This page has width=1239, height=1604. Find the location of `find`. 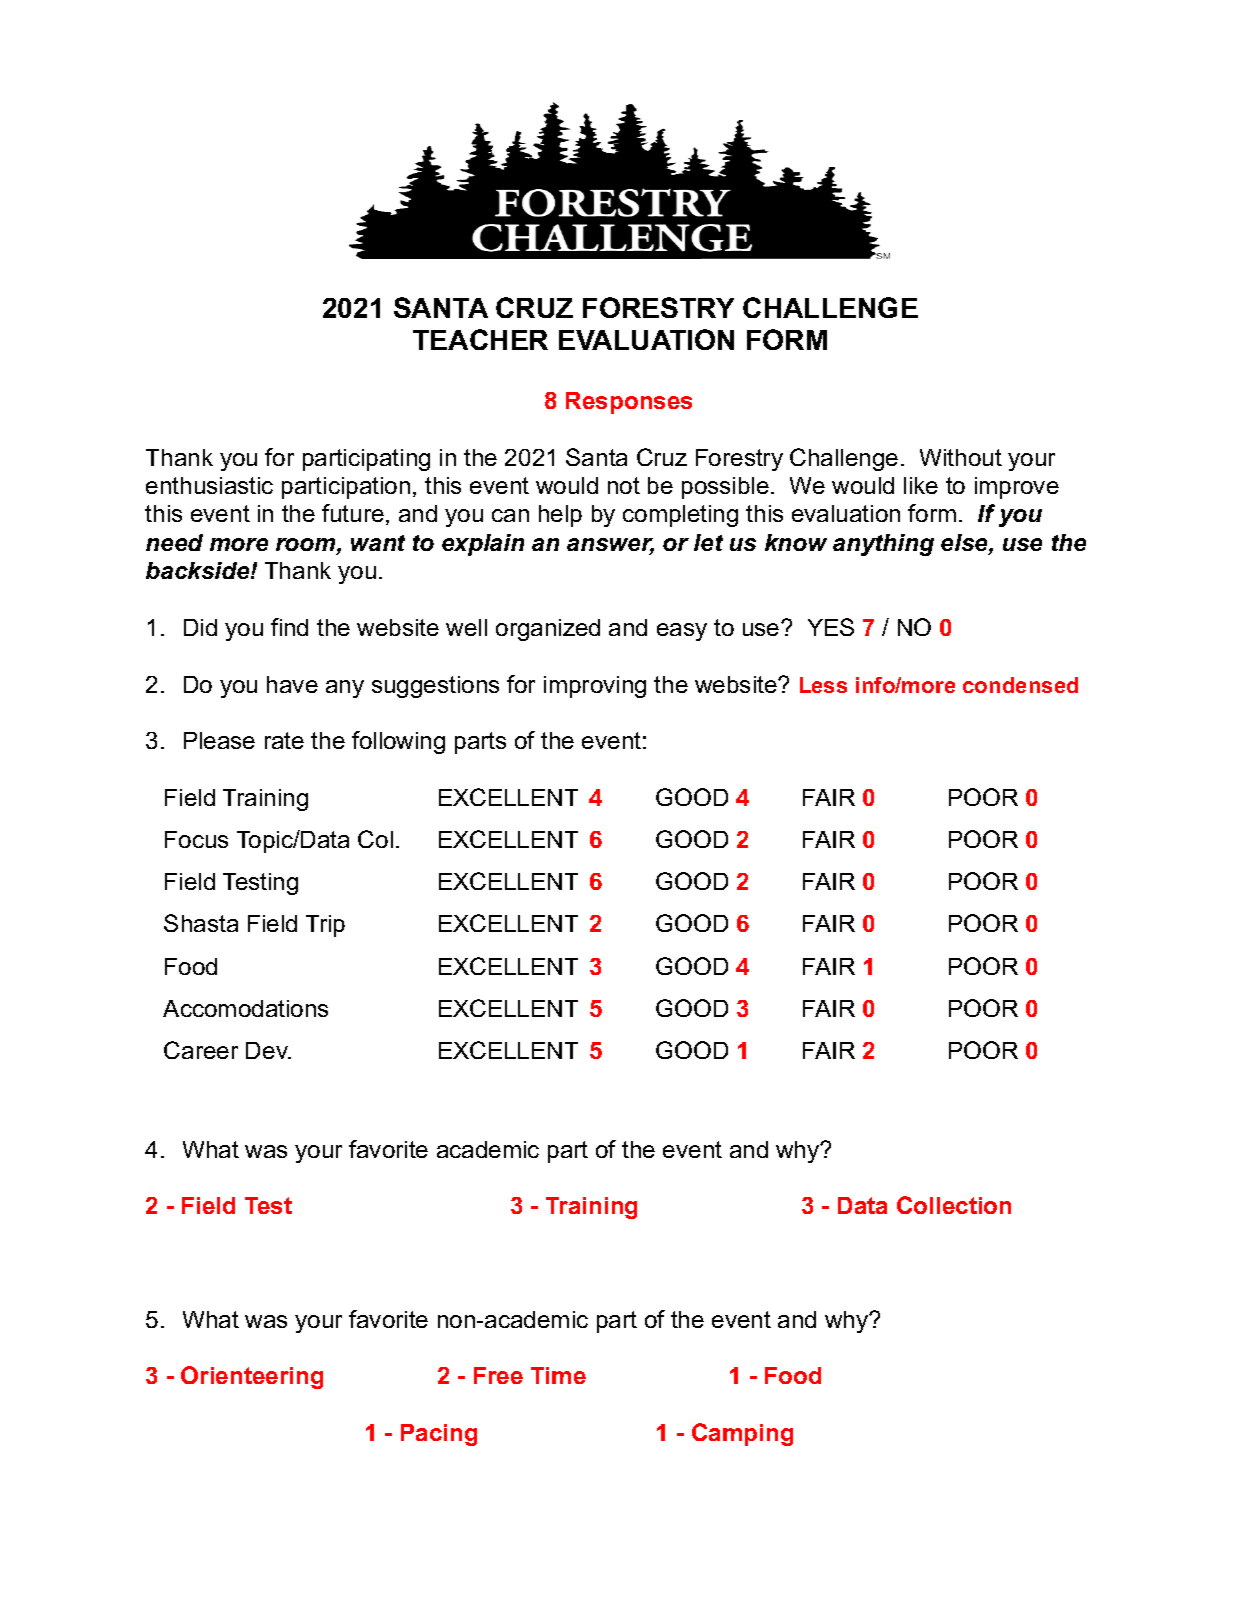

find is located at coordinates (289, 627).
